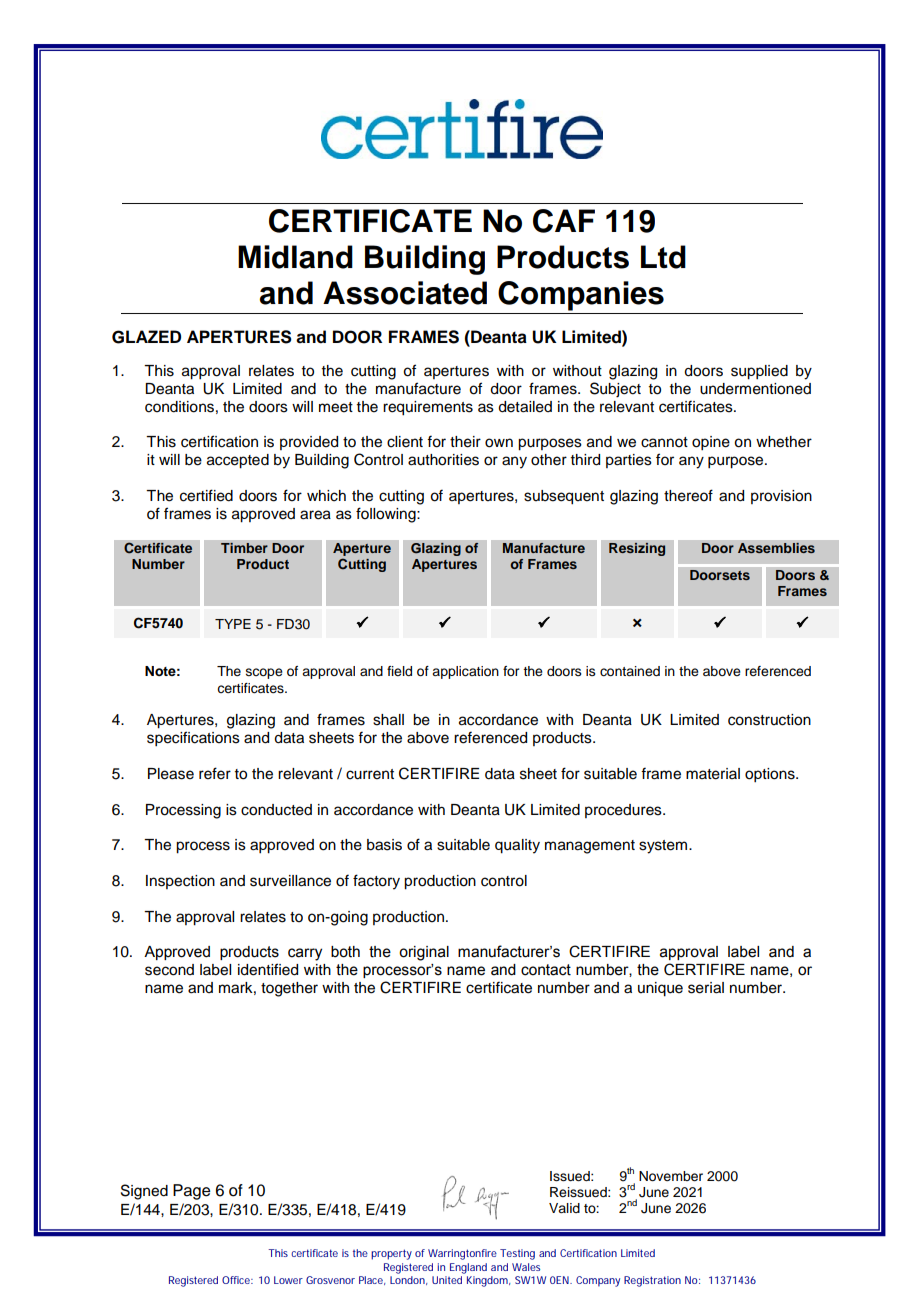 This image has height=1308, width=924. I want to click on serial, so click(706, 988).
